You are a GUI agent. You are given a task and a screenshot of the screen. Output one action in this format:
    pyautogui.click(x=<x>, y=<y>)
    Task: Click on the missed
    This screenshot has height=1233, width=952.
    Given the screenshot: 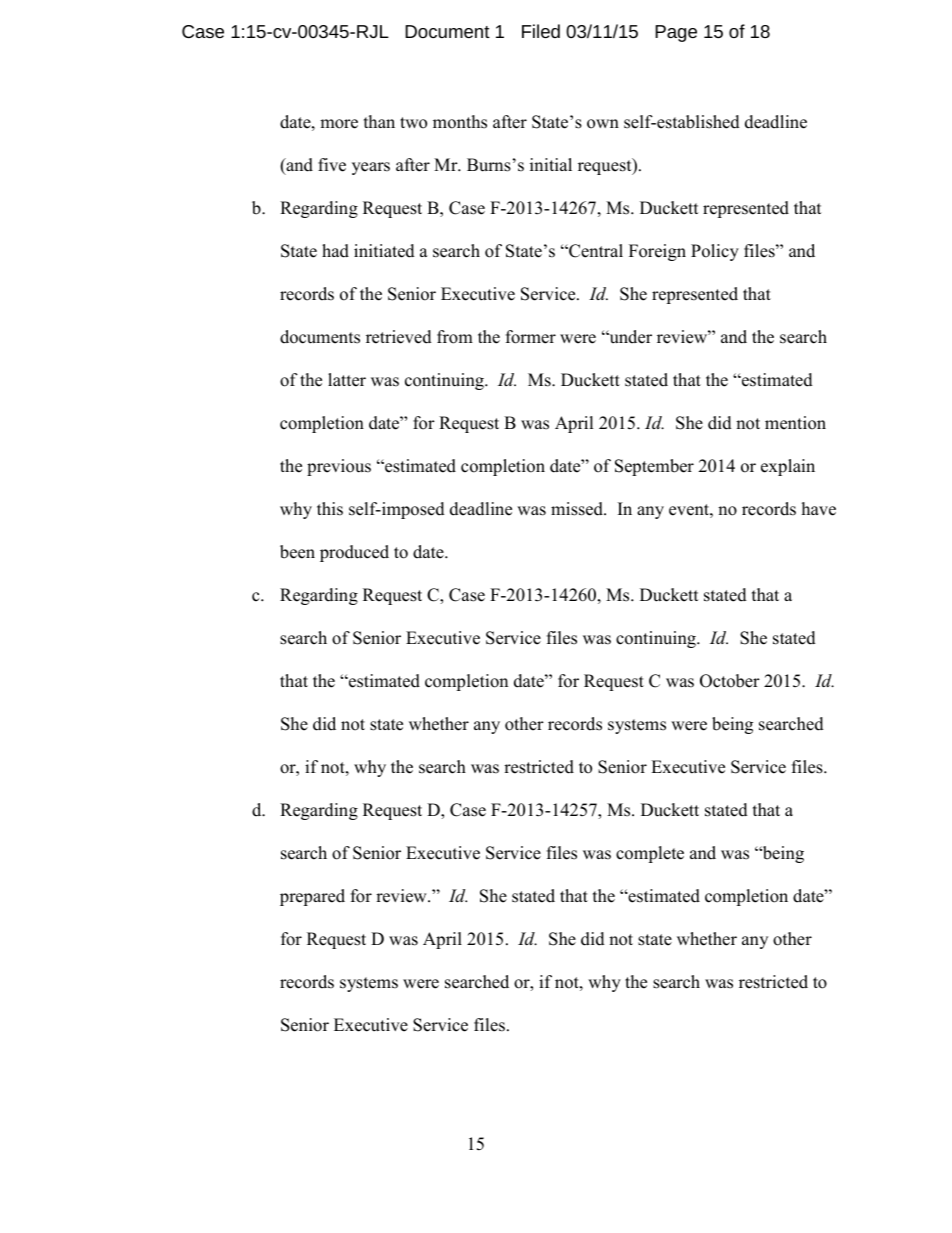 What is the action you would take?
    pyautogui.click(x=578, y=509)
